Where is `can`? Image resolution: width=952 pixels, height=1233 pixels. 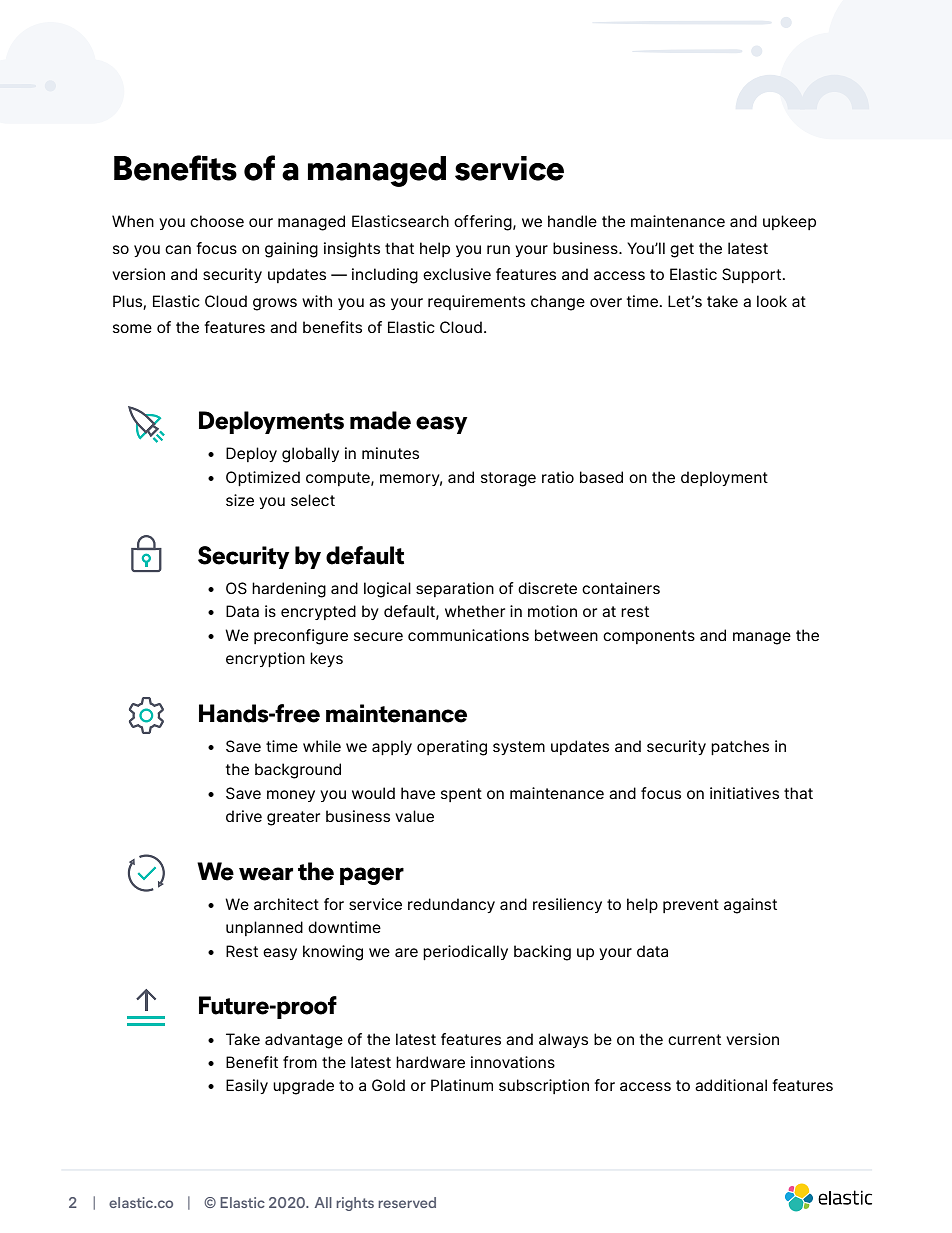 can is located at coordinates (178, 249).
